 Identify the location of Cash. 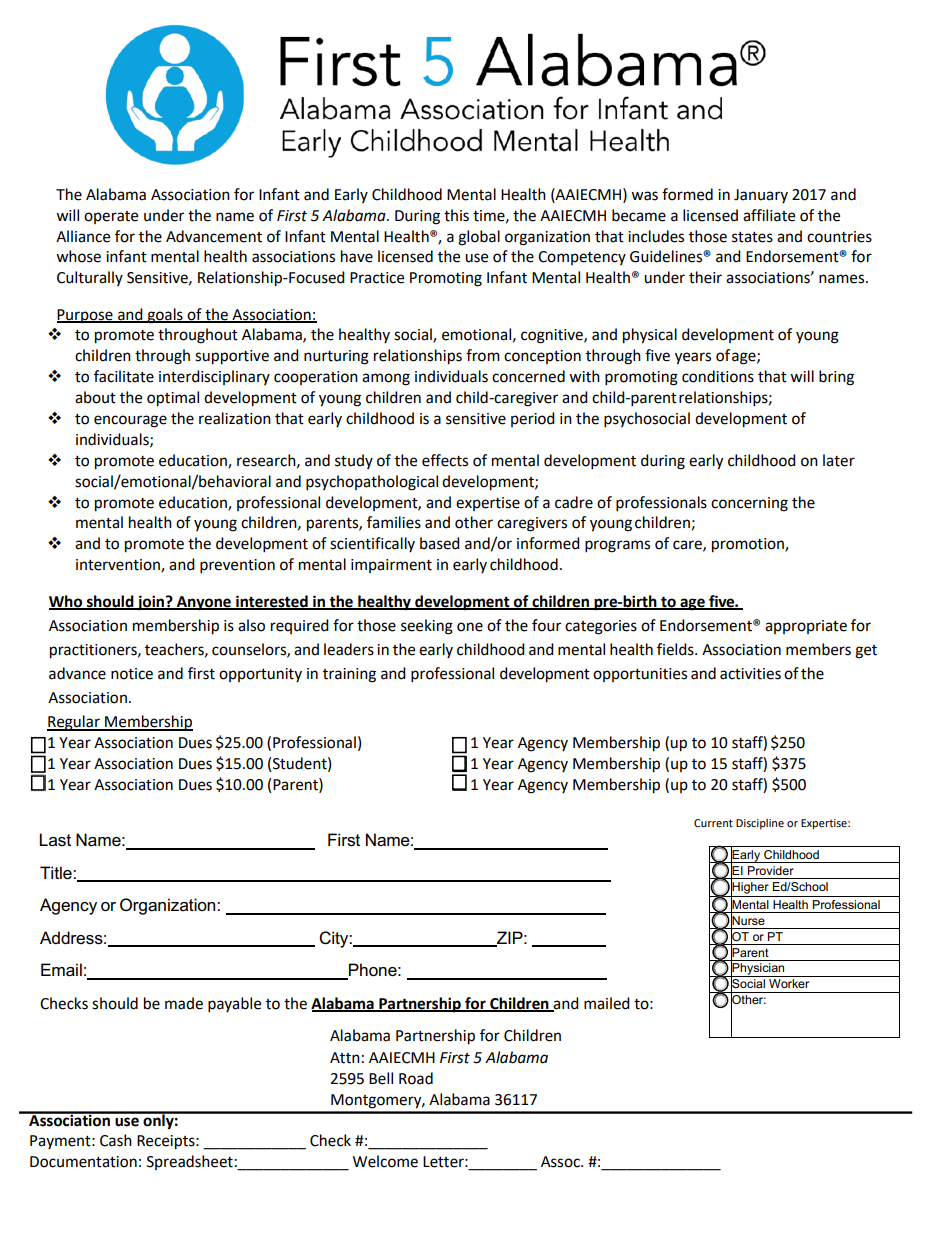
(116, 1140).
